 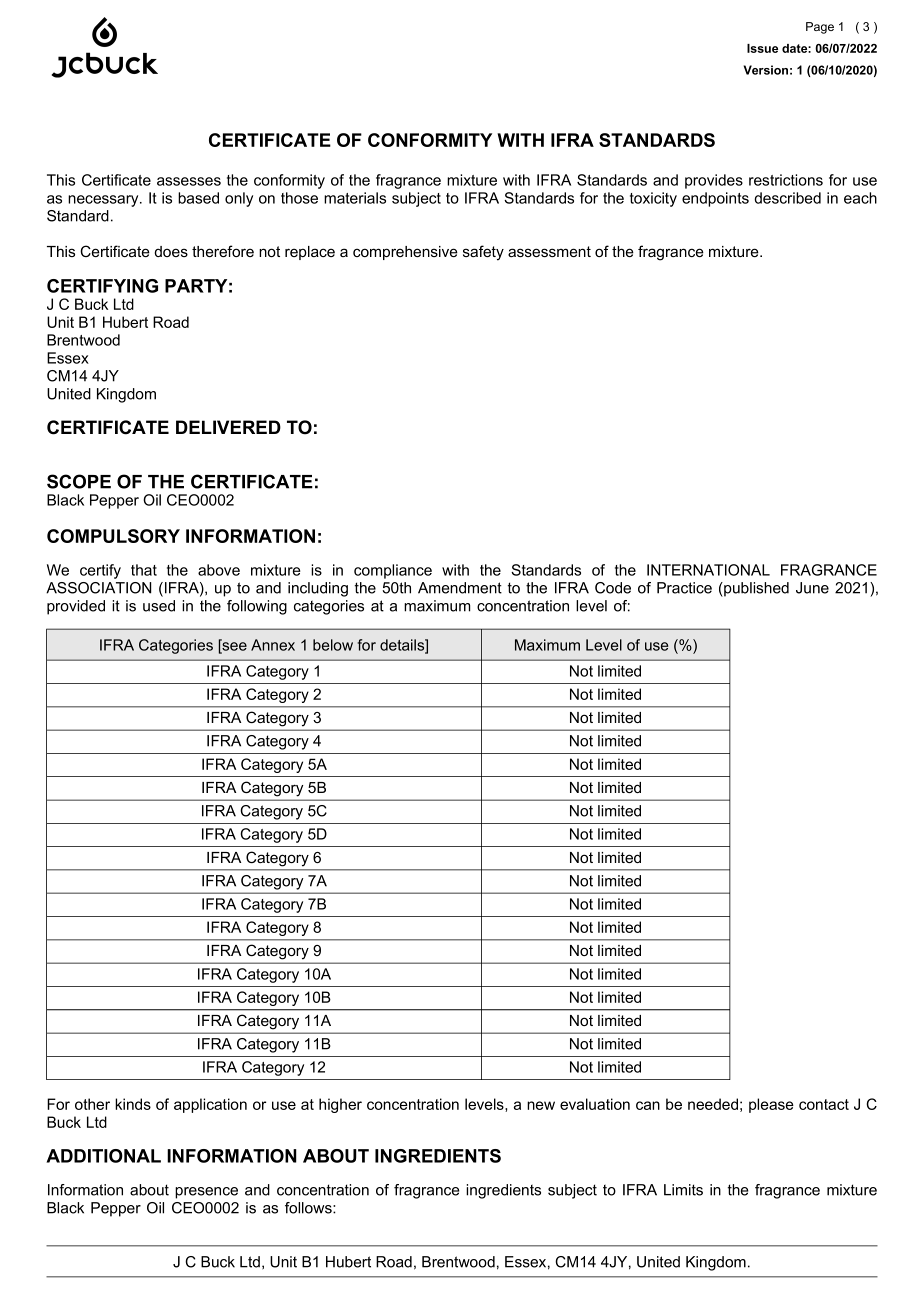 What do you see at coordinates (189, 181) in the document?
I see `assesses` at bounding box center [189, 181].
